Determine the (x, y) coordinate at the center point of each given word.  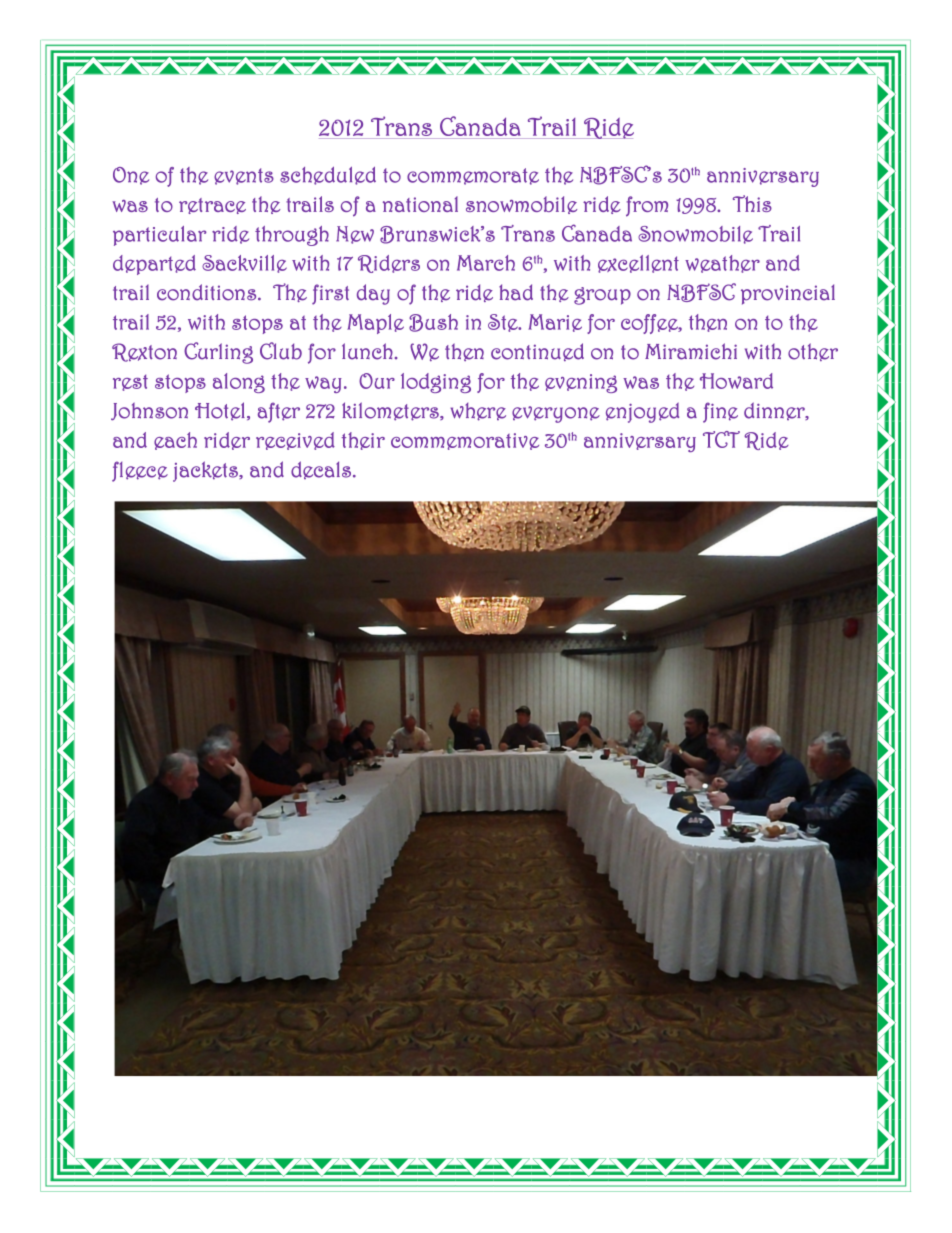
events (244, 176)
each (175, 441)
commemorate (473, 176)
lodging (436, 383)
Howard (736, 381)
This (752, 203)
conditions (208, 292)
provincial (788, 294)
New (355, 235)
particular (160, 236)
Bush (433, 323)
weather (722, 264)
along (239, 383)
